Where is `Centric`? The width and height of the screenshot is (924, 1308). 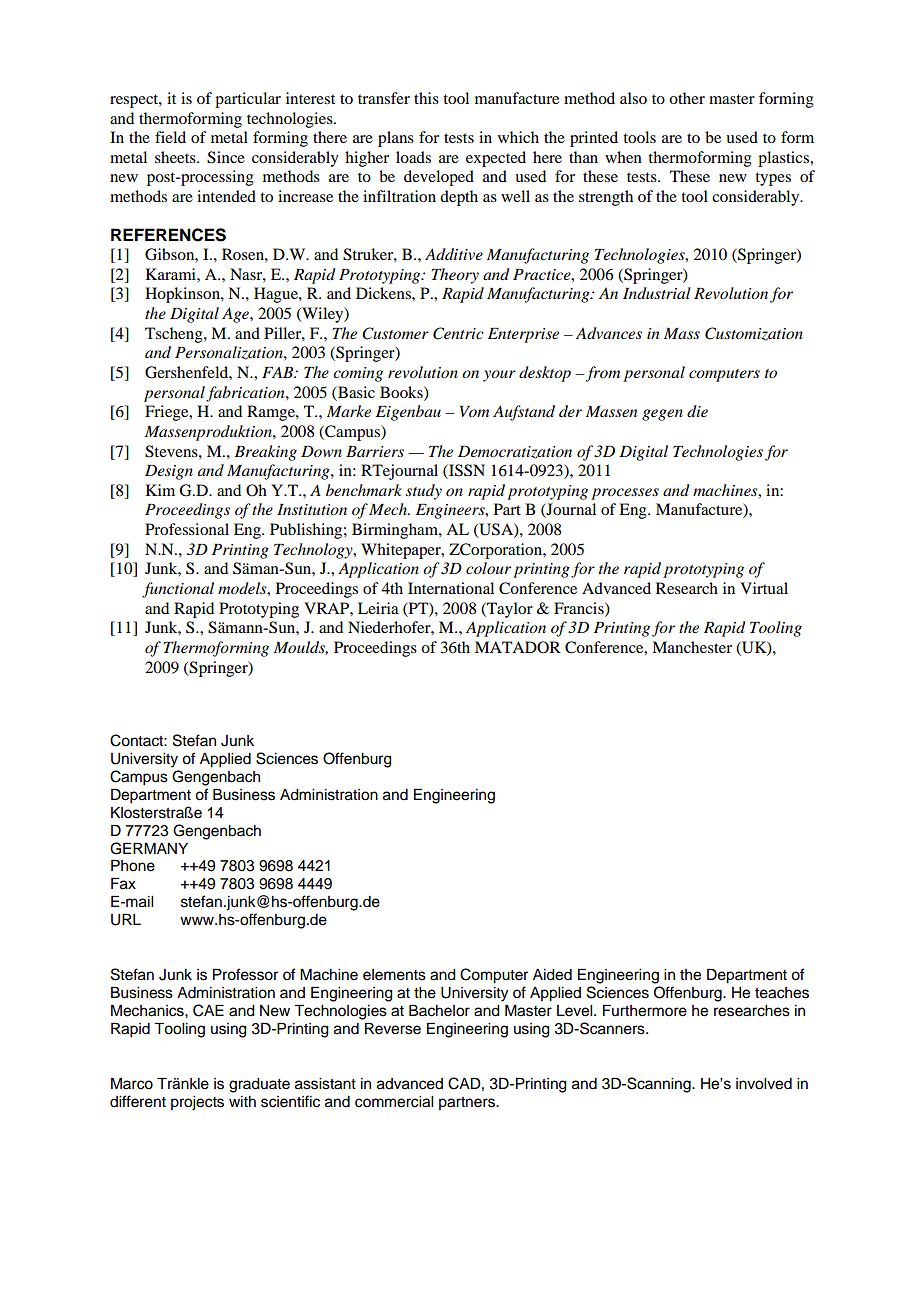 Centric is located at coordinates (458, 333).
